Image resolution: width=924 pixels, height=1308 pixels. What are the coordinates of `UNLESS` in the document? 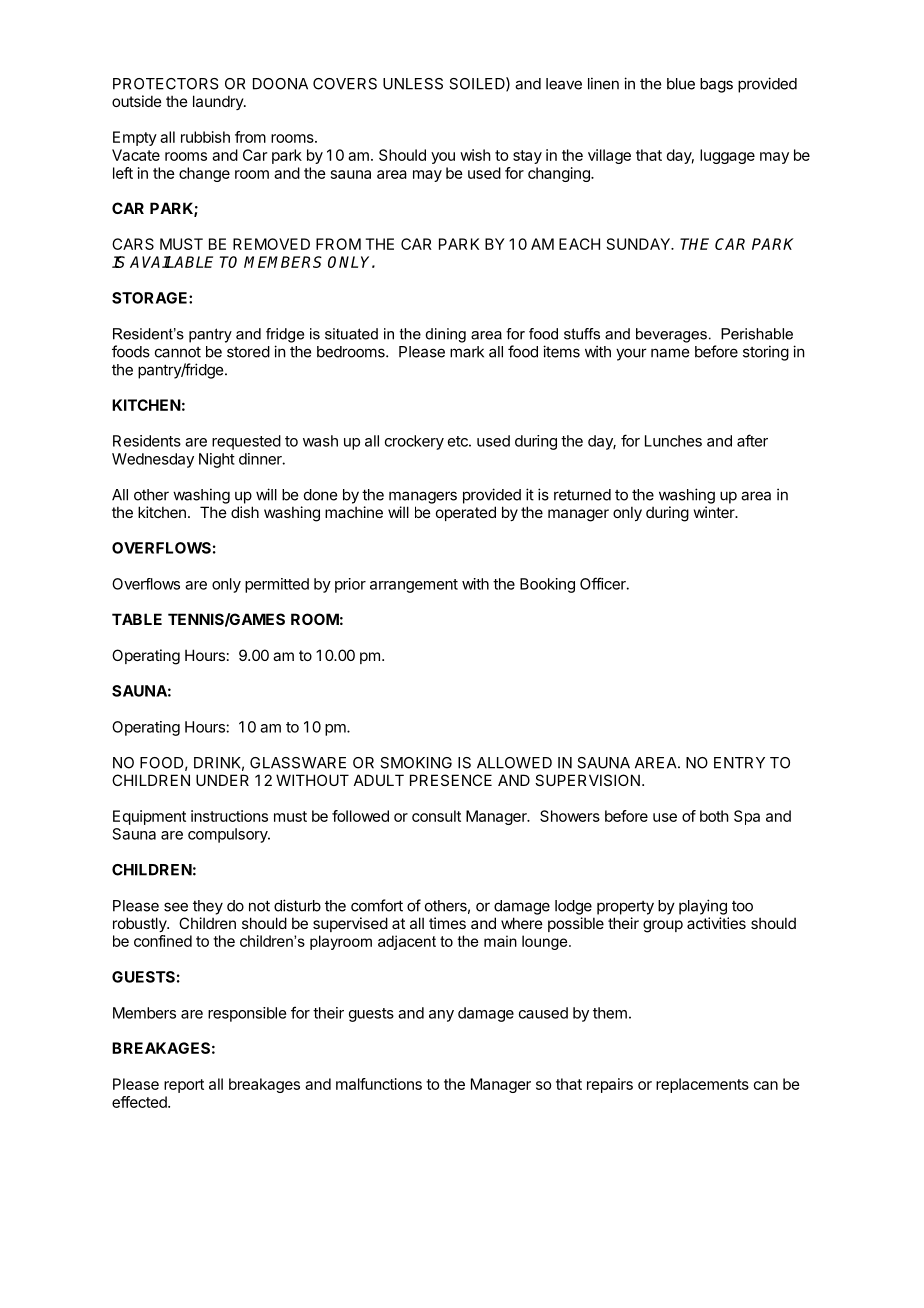 It's located at (413, 84).
